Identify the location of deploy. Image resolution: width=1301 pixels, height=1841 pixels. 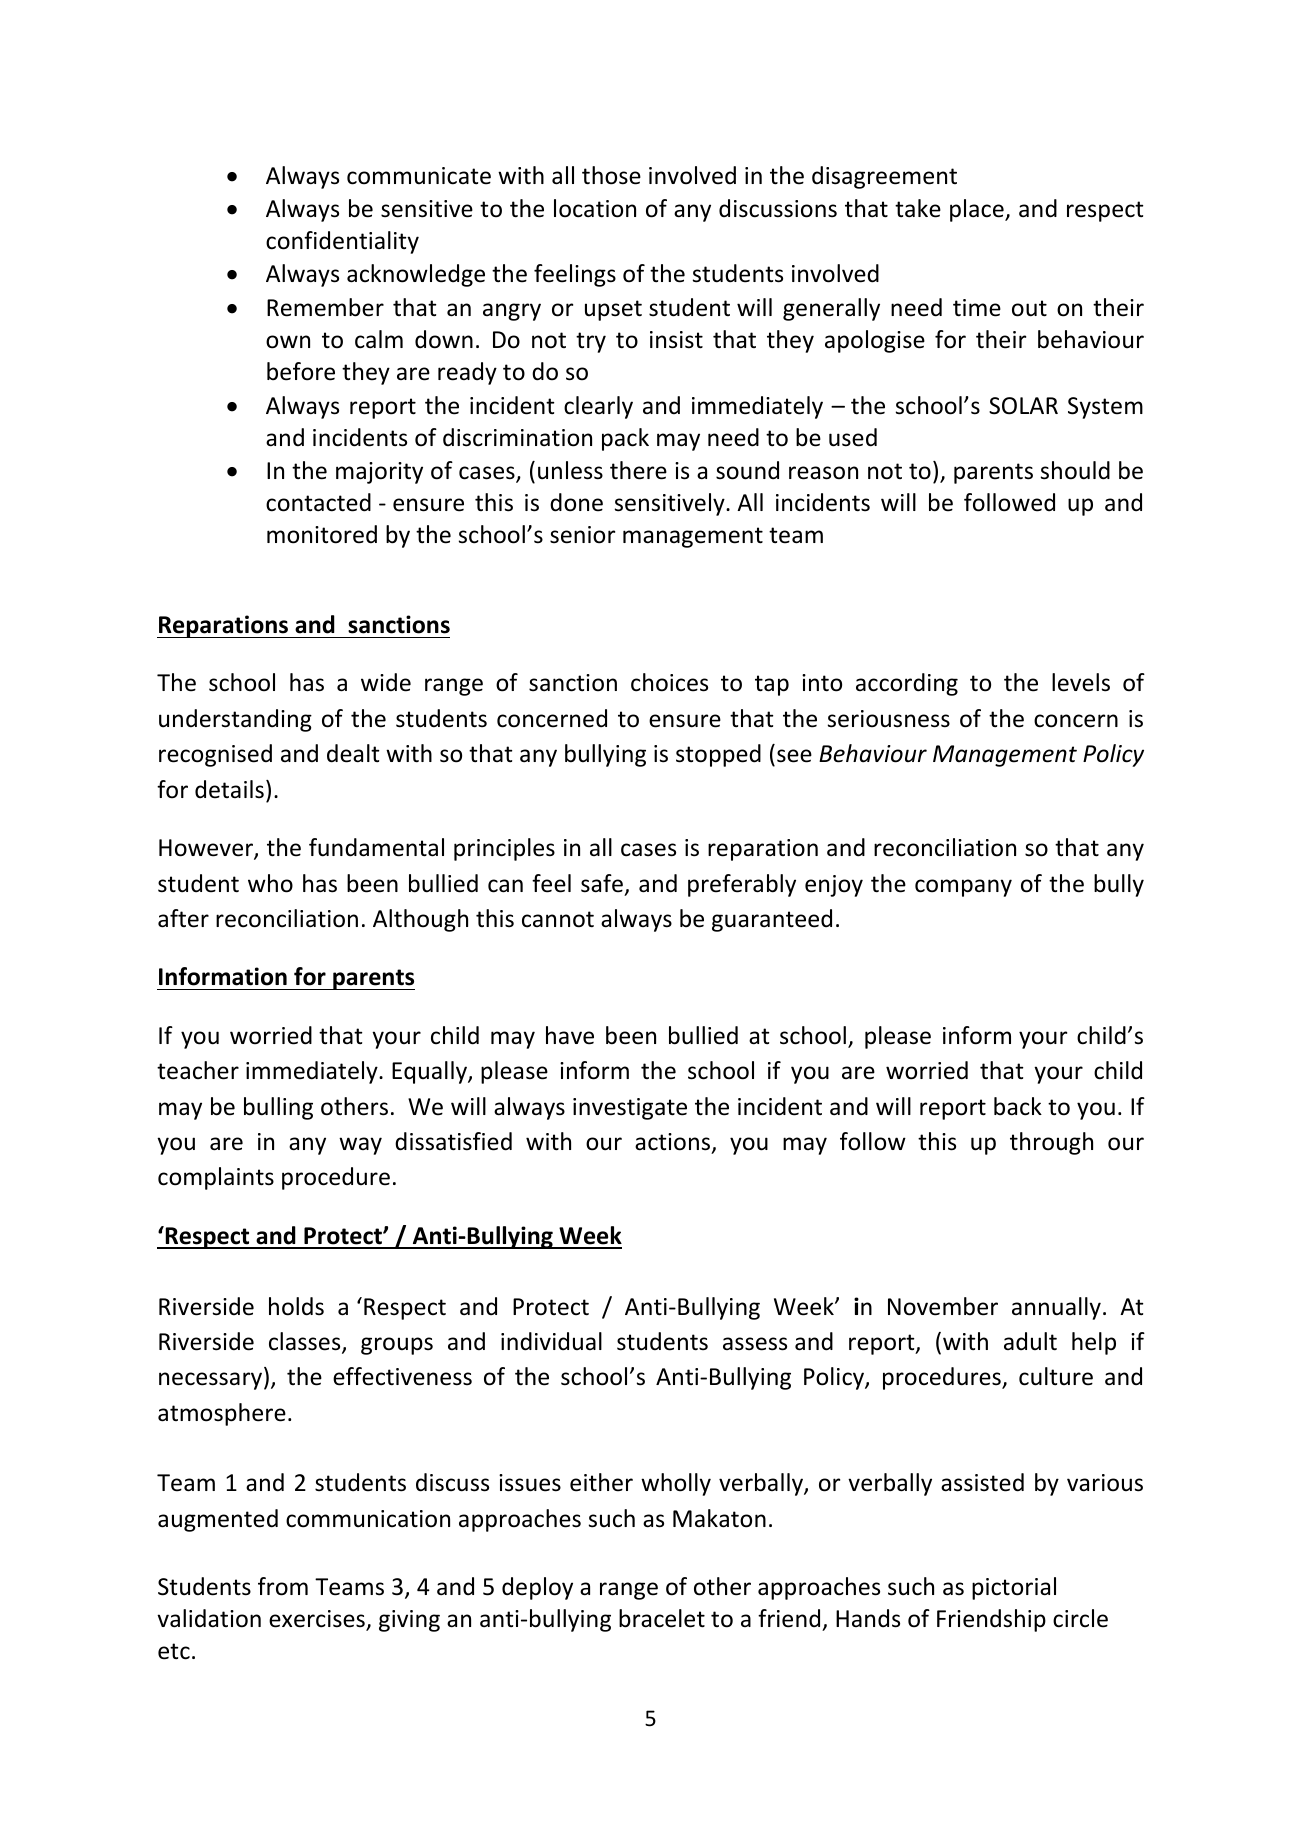
(537, 1588).
